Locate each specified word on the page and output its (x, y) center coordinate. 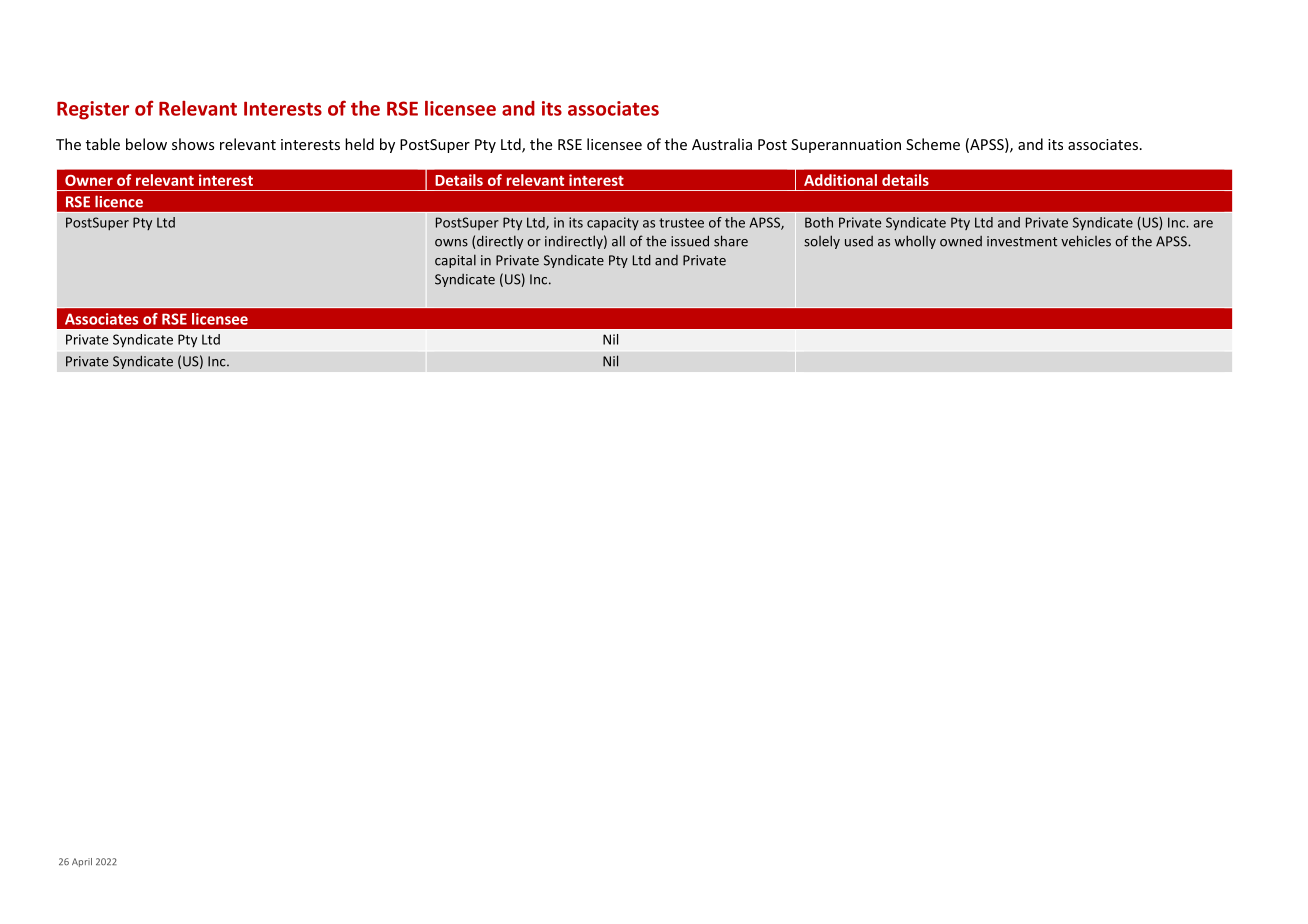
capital (455, 261)
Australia (722, 144)
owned (961, 241)
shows (193, 144)
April (82, 862)
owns (451, 243)
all (618, 241)
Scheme (933, 144)
